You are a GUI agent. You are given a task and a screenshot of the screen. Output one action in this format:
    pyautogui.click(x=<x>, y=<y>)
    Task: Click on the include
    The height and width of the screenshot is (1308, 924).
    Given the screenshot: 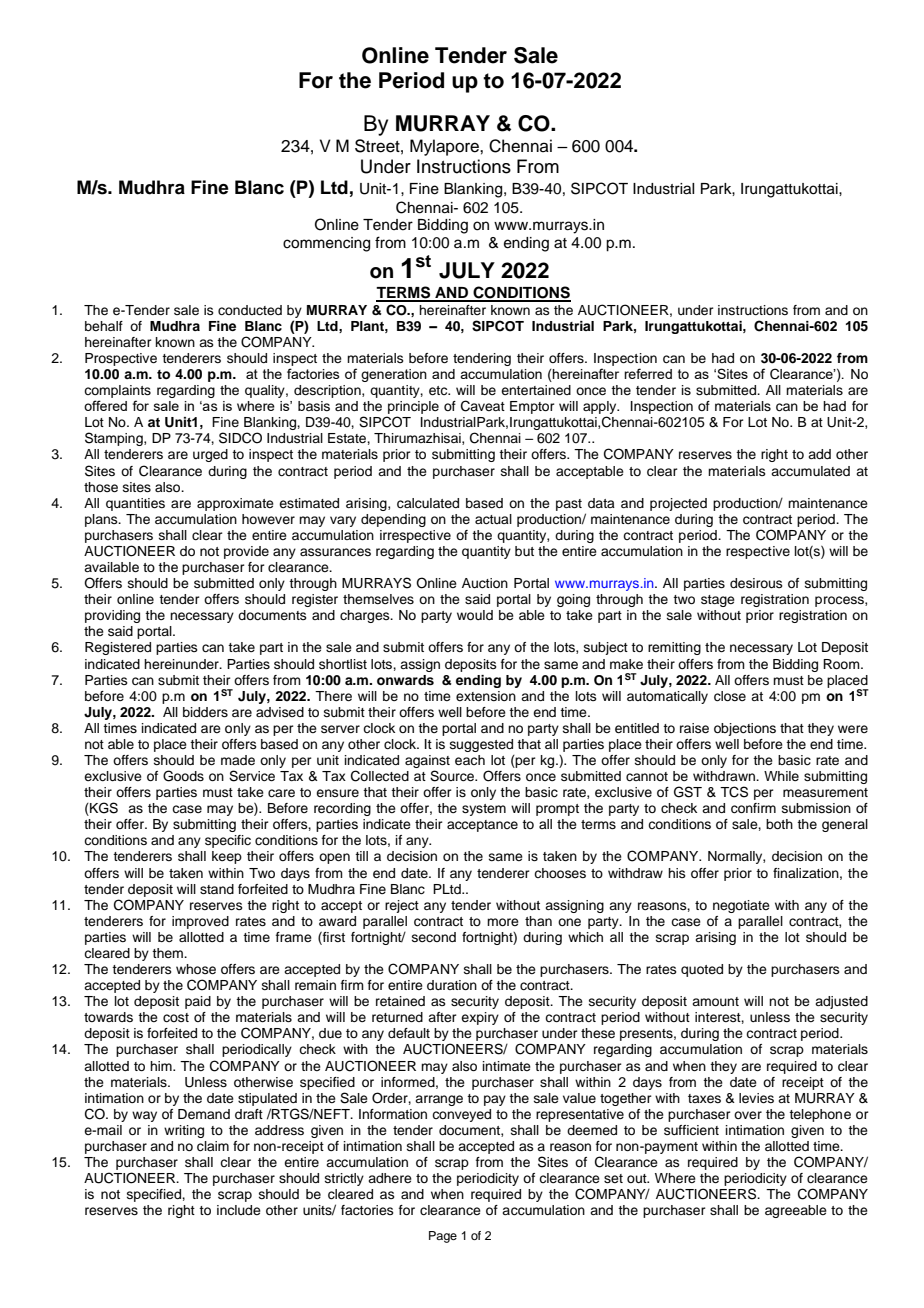 What is the action you would take?
    pyautogui.click(x=239, y=1210)
